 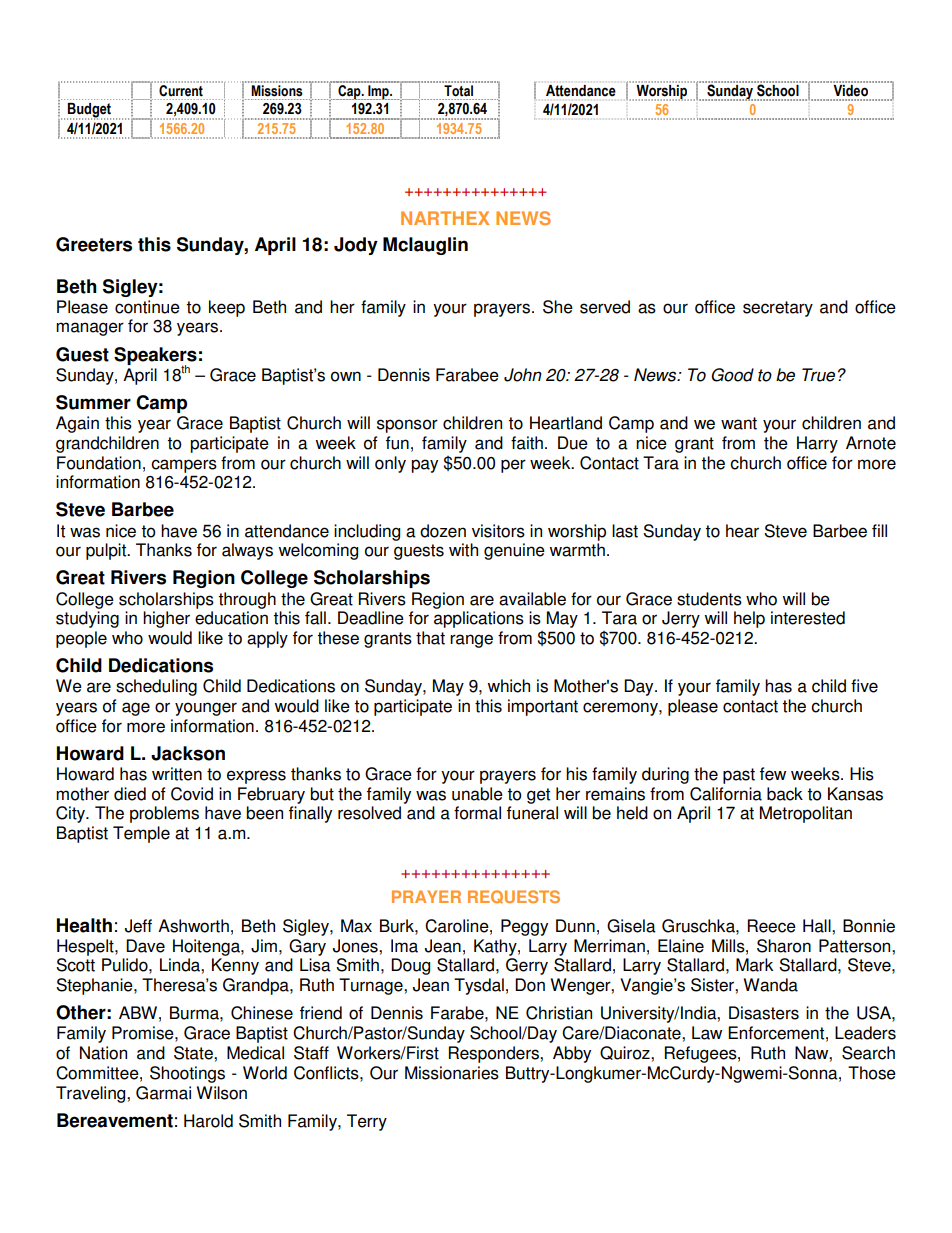 I want to click on Those, so click(x=872, y=1073).
